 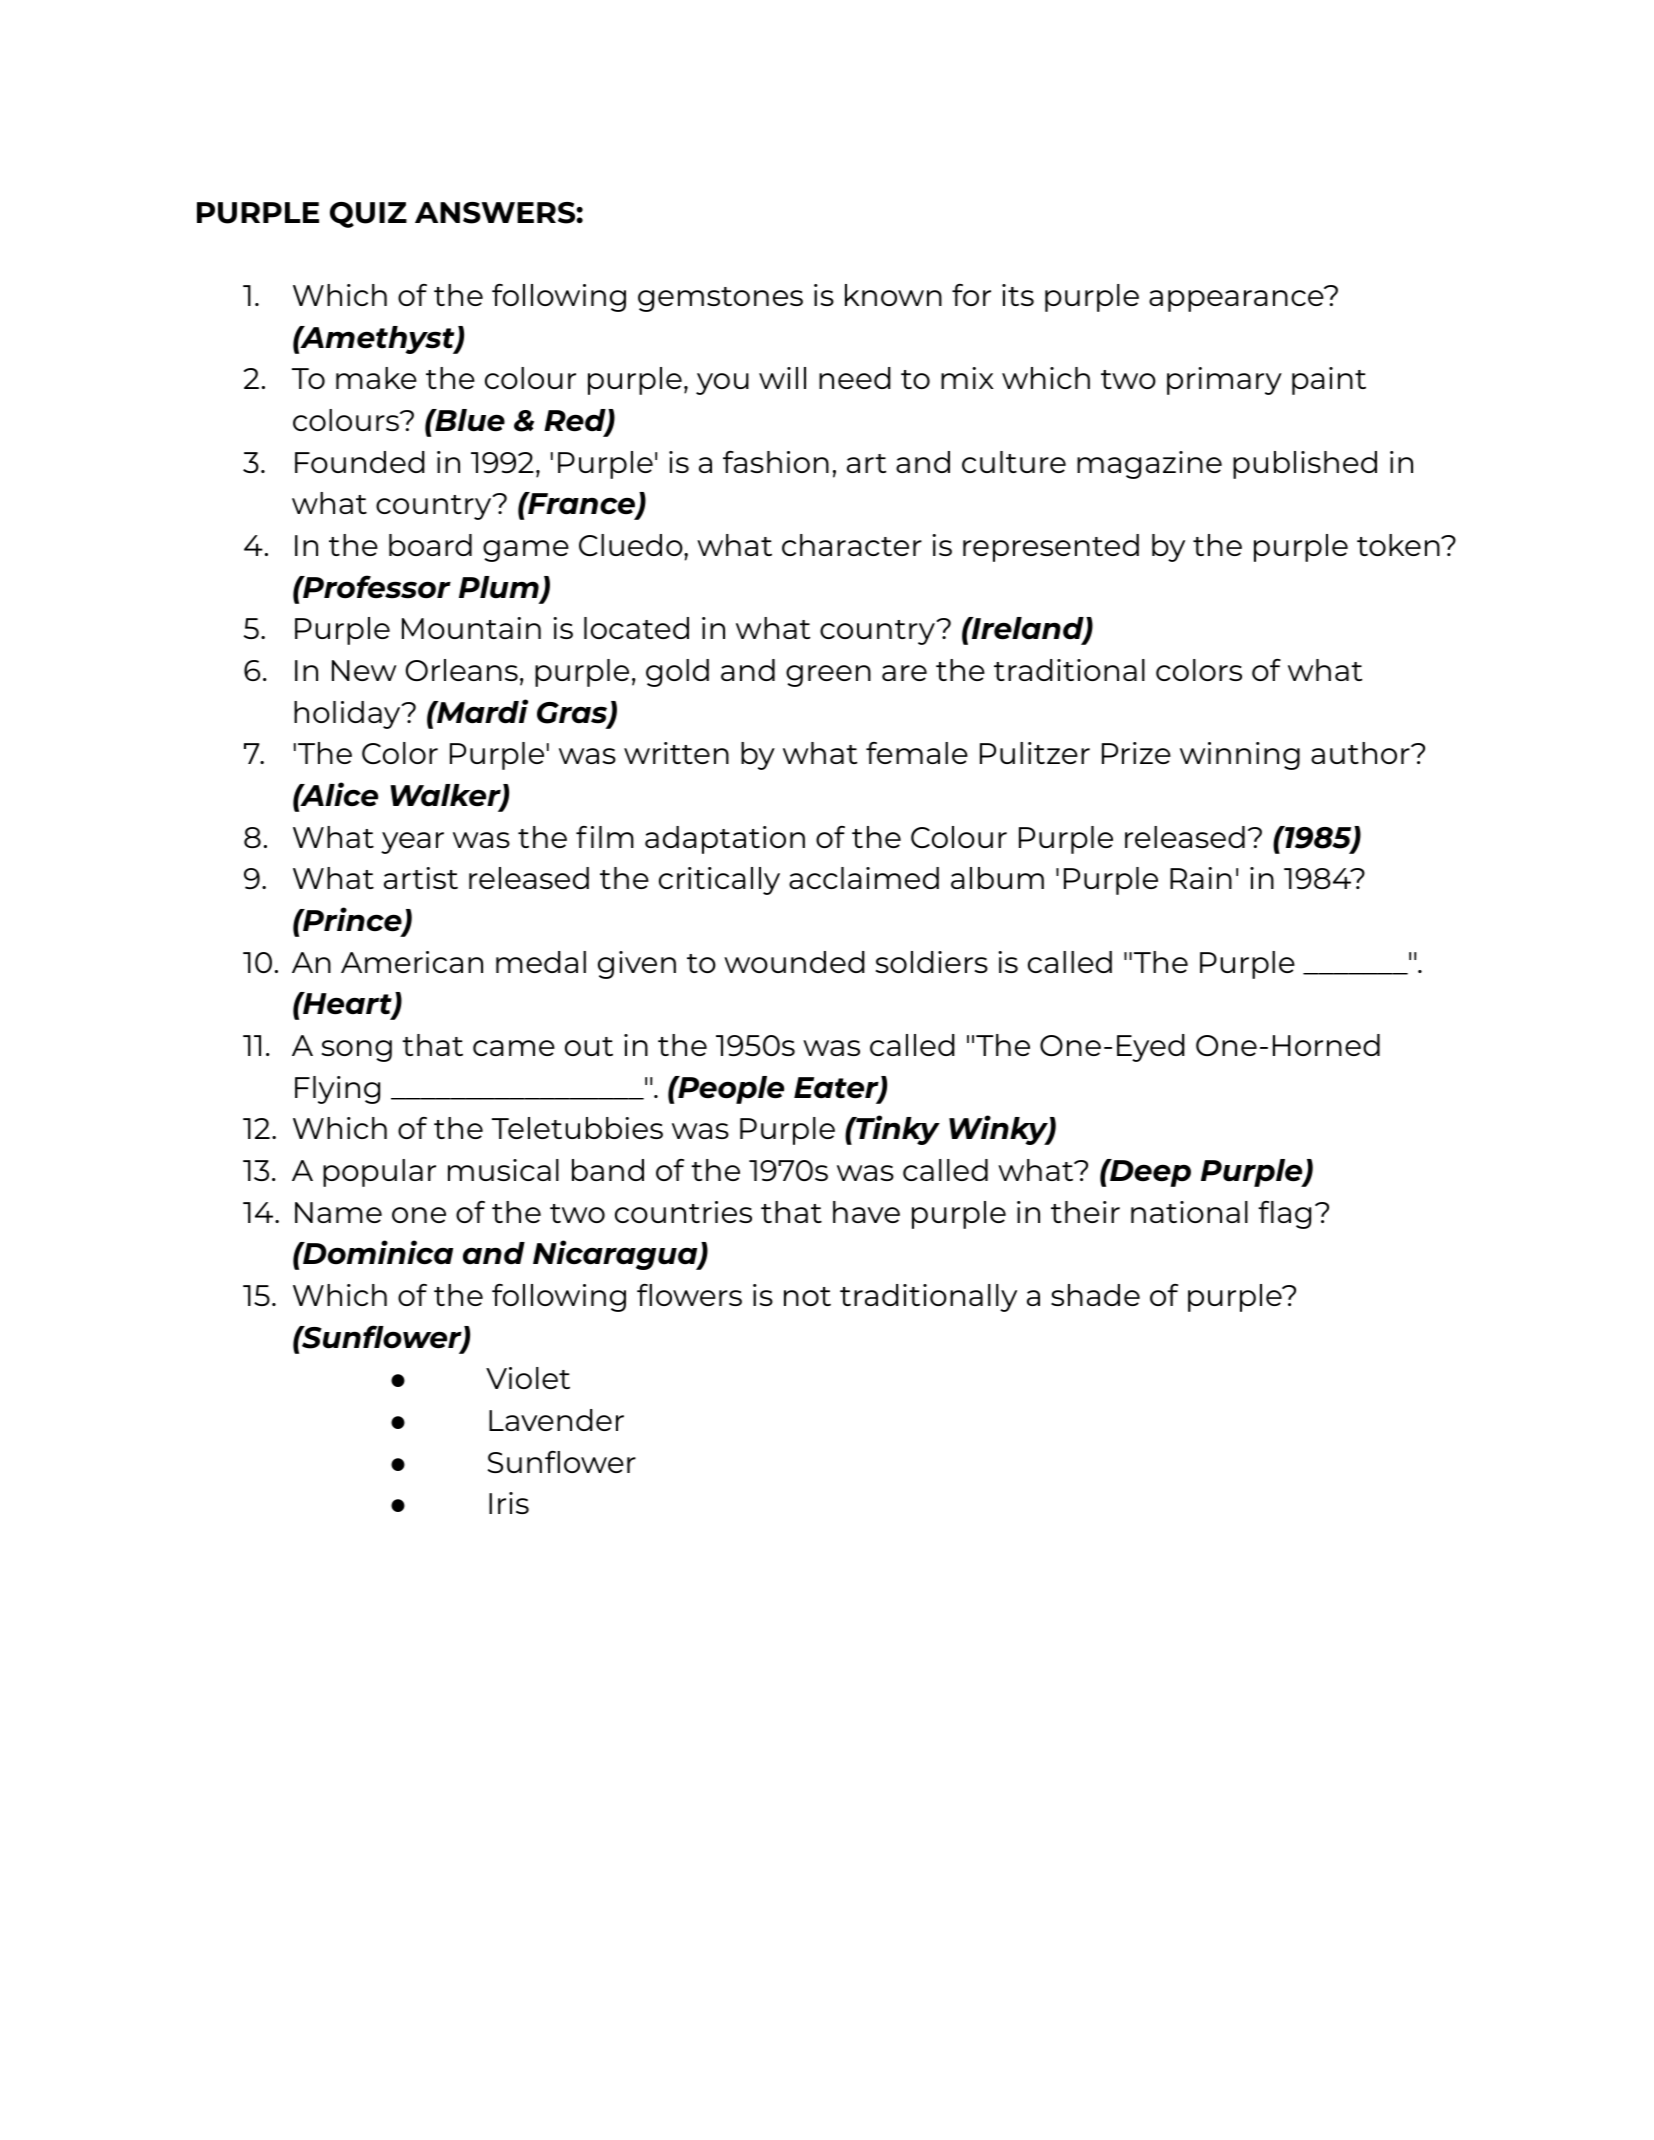 I want to click on musical, so click(x=503, y=1170).
